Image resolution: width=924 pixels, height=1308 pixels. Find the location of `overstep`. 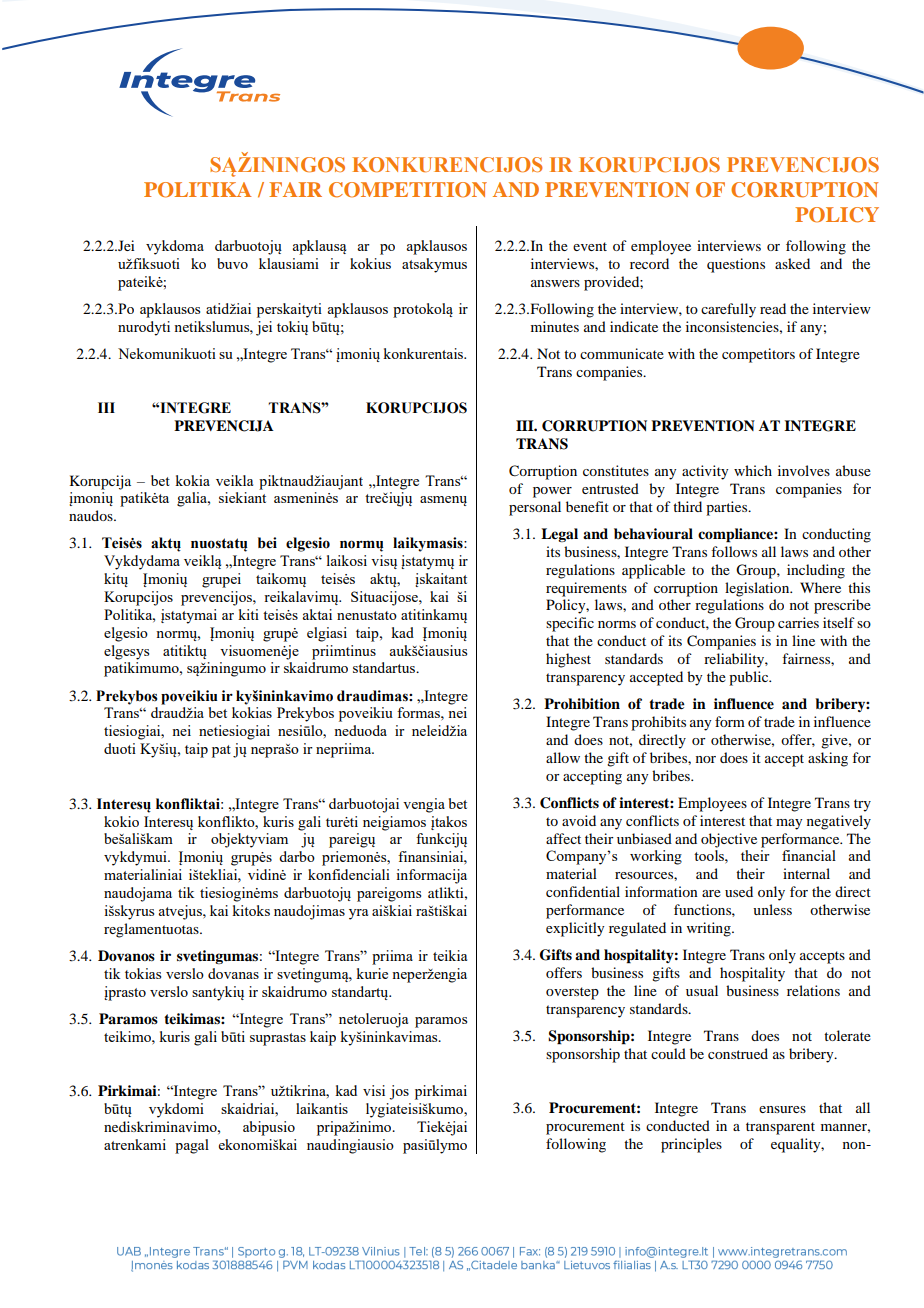

overstep is located at coordinates (572, 993).
